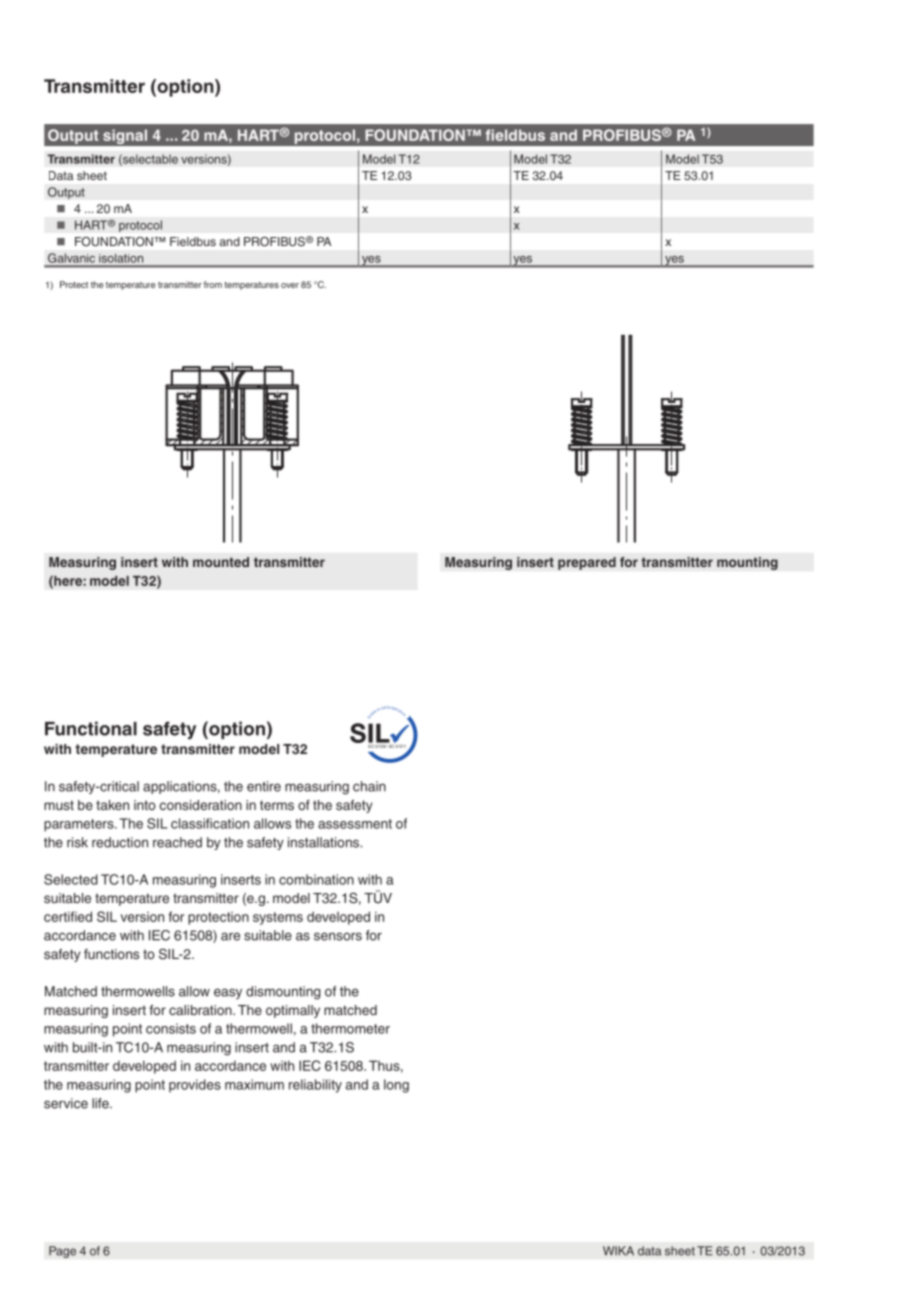 The width and height of the page is (924, 1308). What do you see at coordinates (112, 805) in the page?
I see `taken` at bounding box center [112, 805].
